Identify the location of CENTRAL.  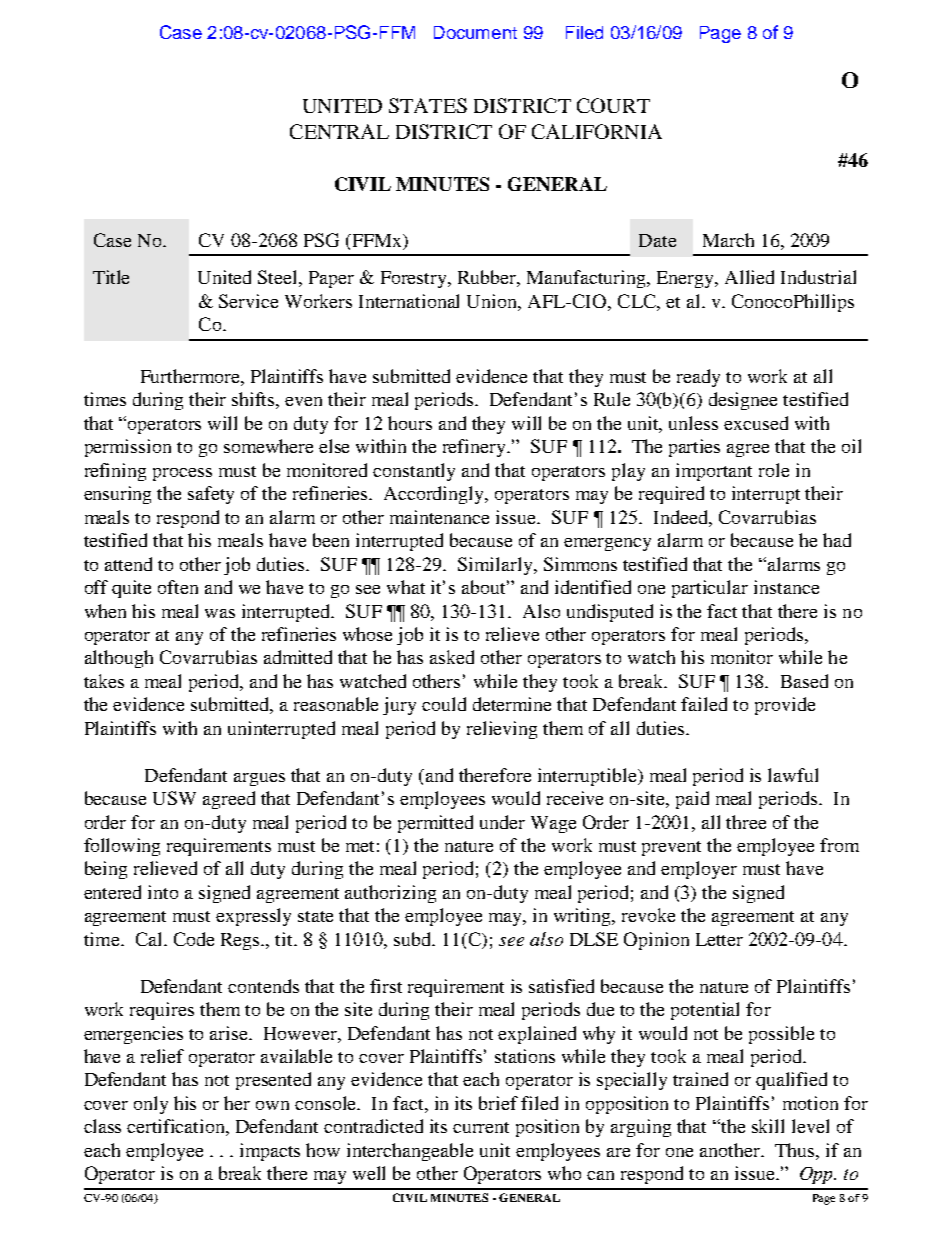
(339, 131).
